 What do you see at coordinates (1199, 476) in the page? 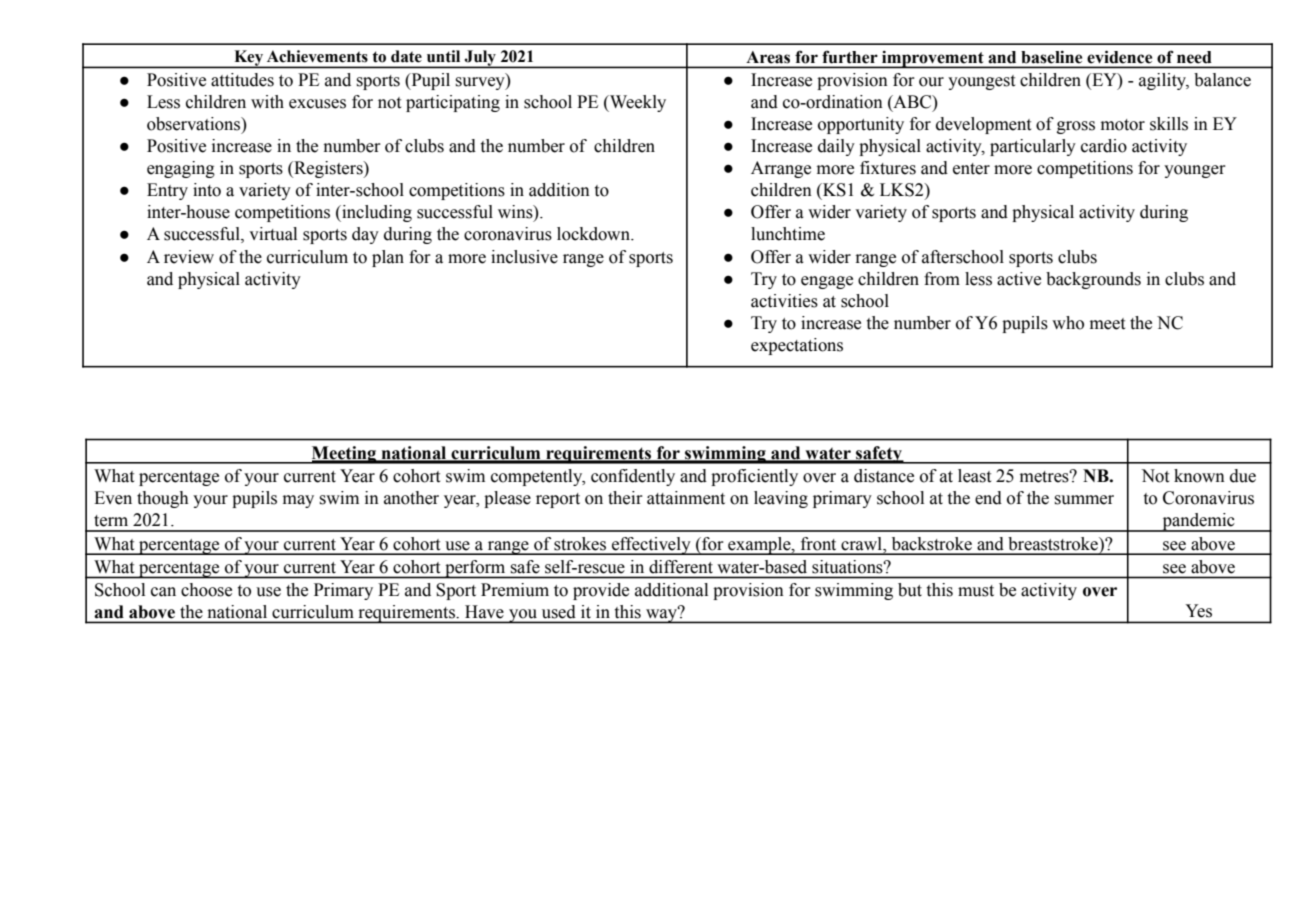
I see `known` at bounding box center [1199, 476].
